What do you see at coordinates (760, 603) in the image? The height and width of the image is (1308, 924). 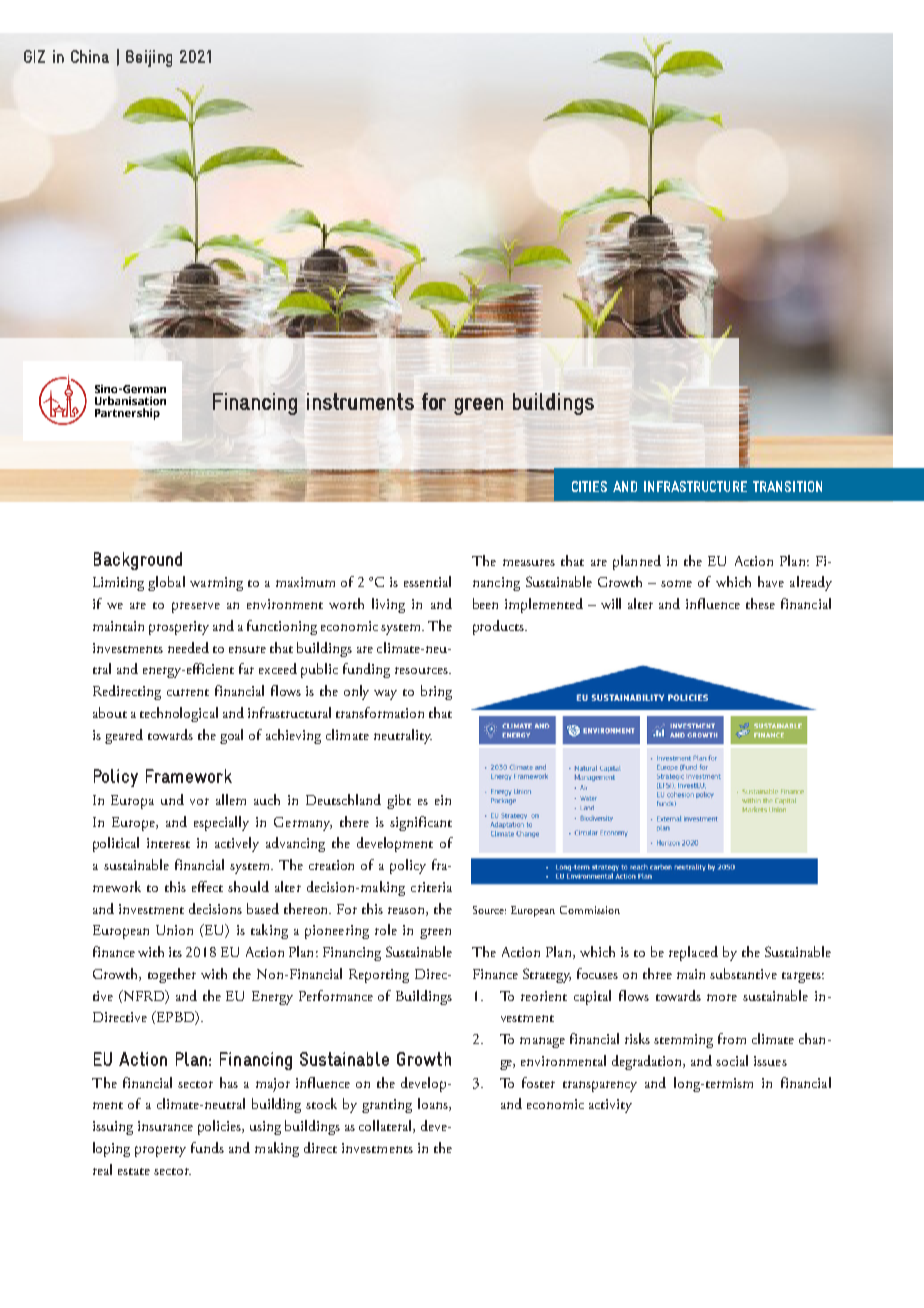 I see `these` at bounding box center [760, 603].
